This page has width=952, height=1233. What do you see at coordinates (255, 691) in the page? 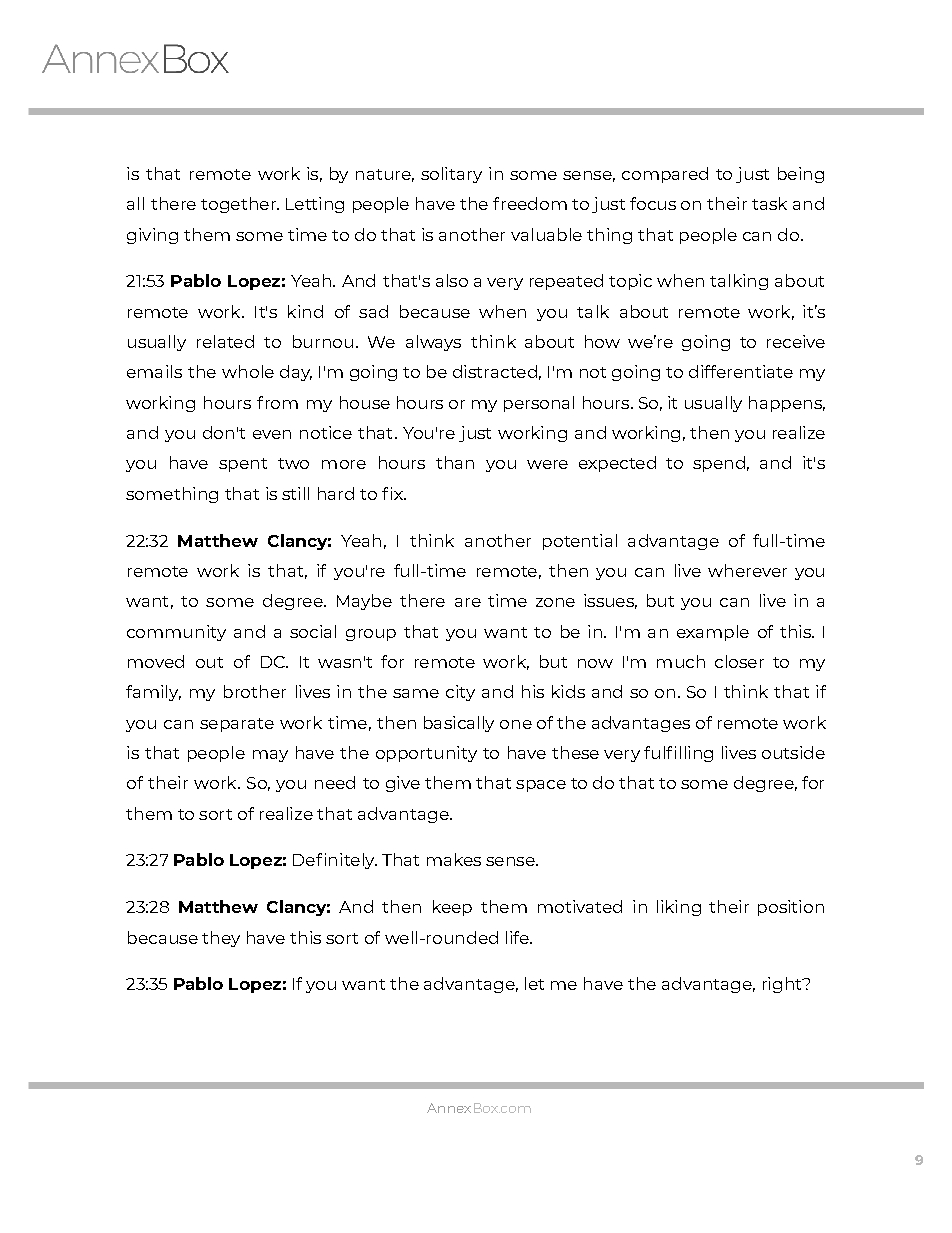
I see `brother` at bounding box center [255, 691].
